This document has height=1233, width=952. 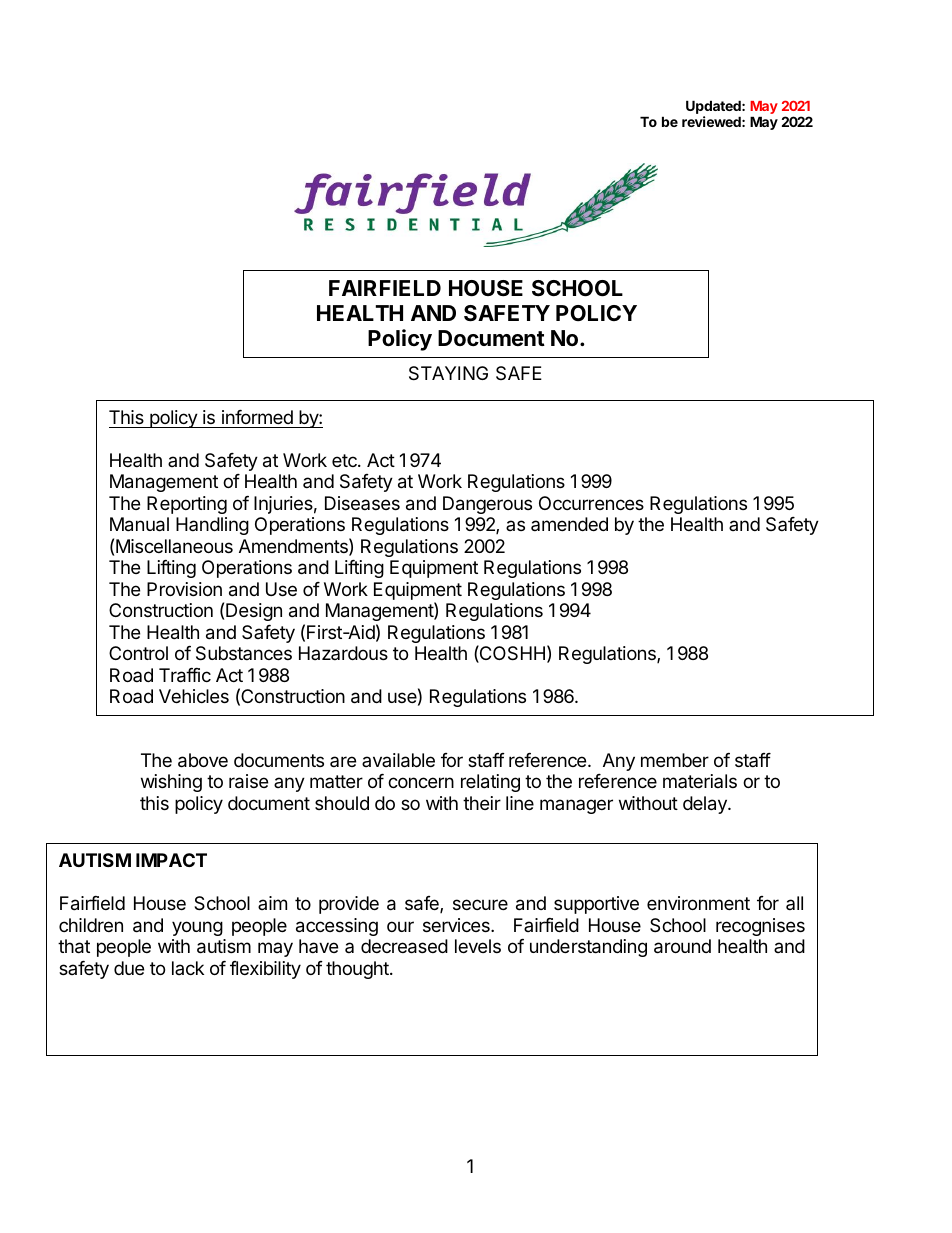 I want to click on available, so click(x=398, y=760).
